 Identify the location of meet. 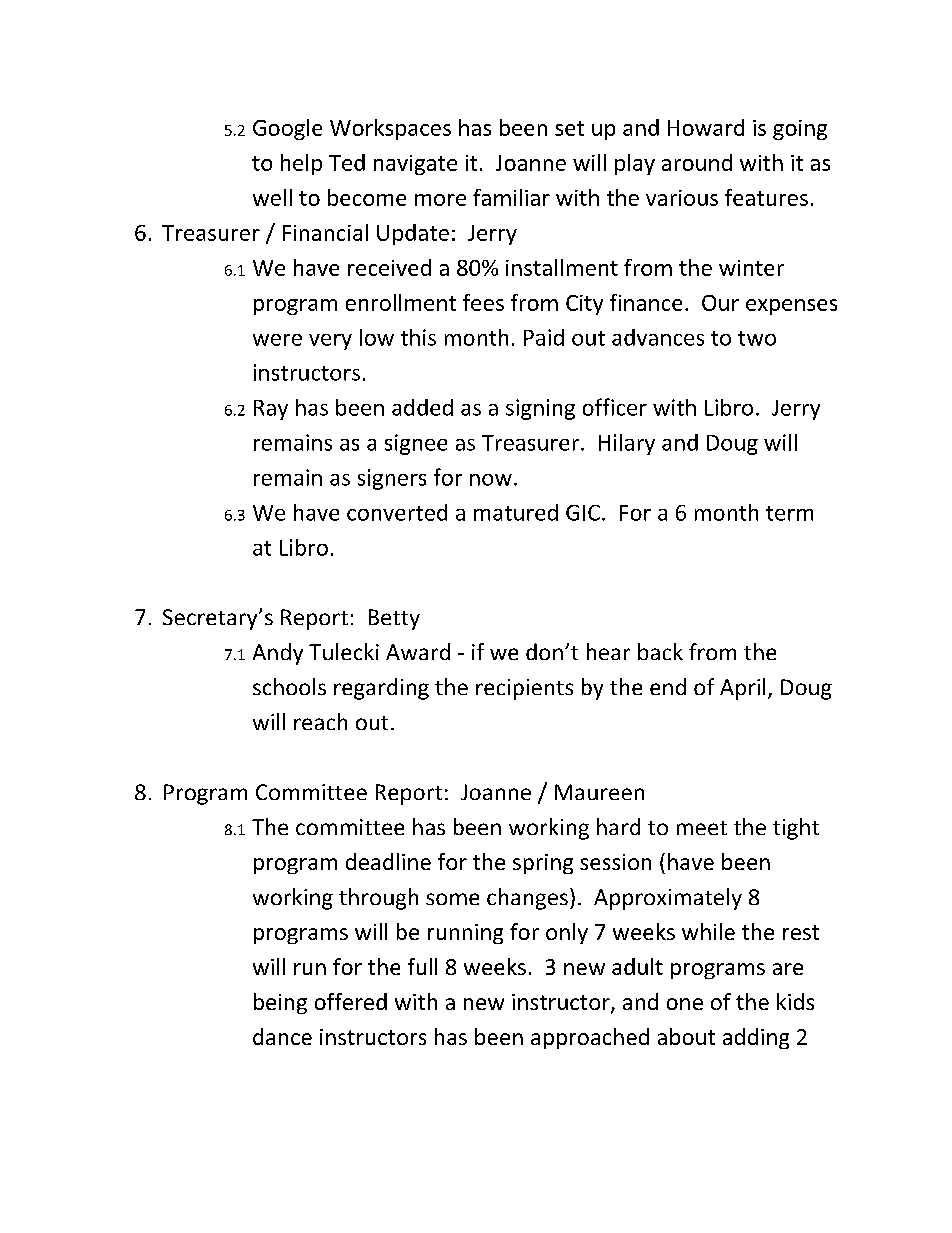
(702, 828).
